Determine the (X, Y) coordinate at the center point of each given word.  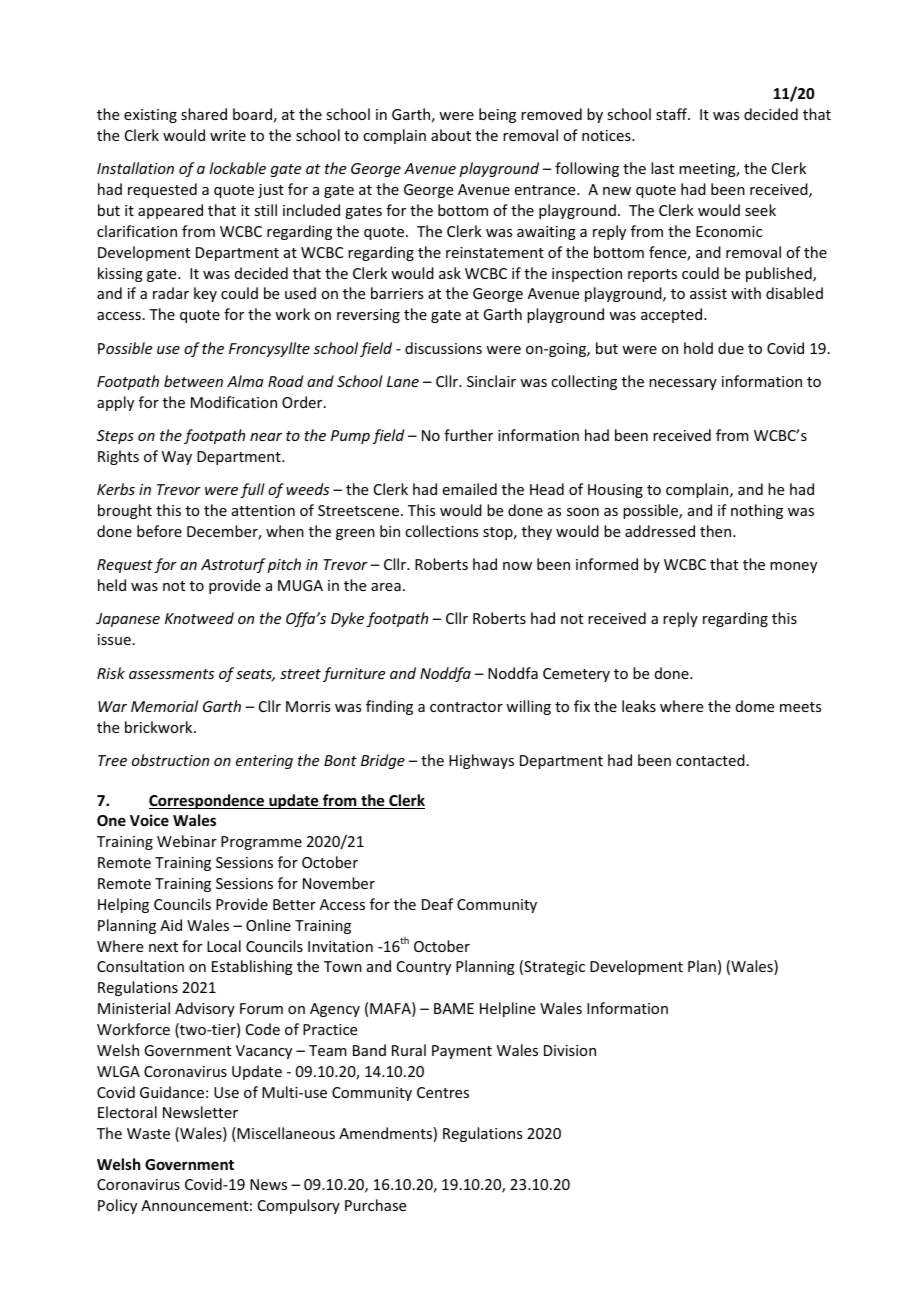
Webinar (187, 841)
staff (673, 114)
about (451, 135)
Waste (148, 1133)
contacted (710, 760)
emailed (470, 489)
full (252, 490)
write (228, 135)
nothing (757, 511)
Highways (481, 761)
